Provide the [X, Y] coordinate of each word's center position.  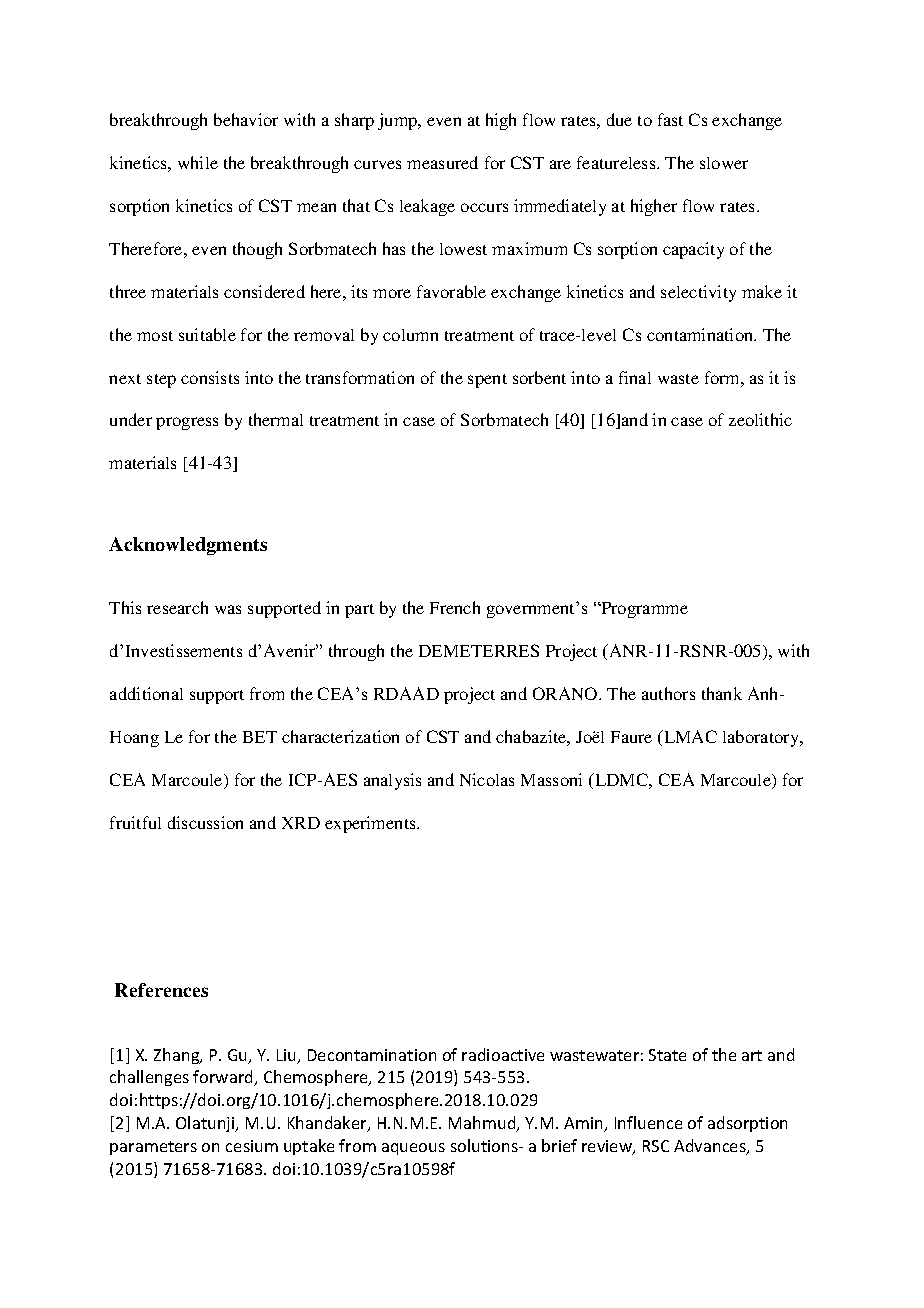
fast [670, 119]
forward [224, 1078]
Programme [643, 610]
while [198, 162]
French [455, 607]
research [177, 607]
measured [442, 162]
